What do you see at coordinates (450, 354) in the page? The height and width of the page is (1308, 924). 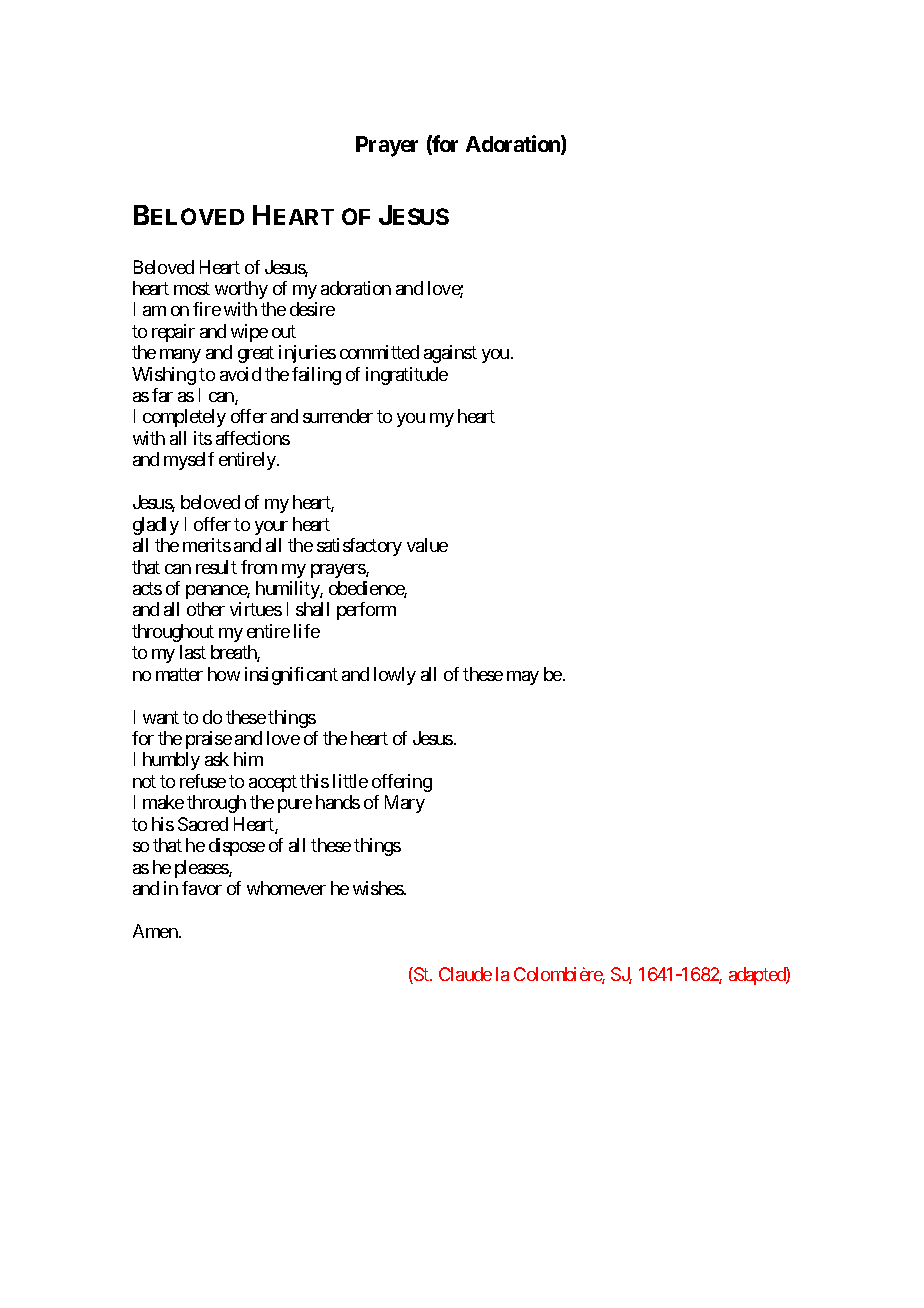 I see `against` at bounding box center [450, 354].
